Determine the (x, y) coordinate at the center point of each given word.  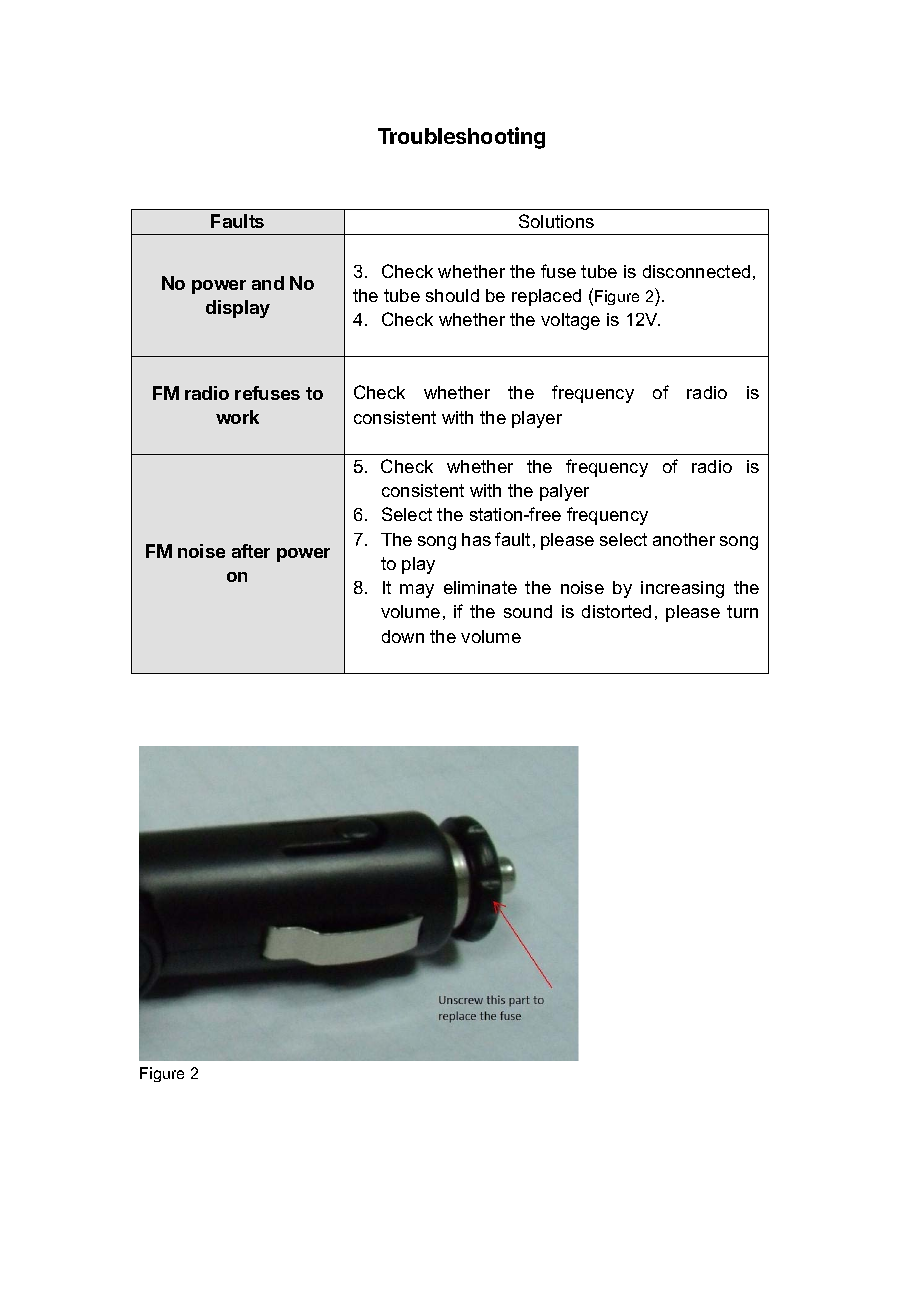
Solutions (556, 221)
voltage (570, 321)
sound (528, 611)
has (476, 539)
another (684, 539)
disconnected (696, 271)
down (403, 636)
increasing (682, 589)
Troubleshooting (461, 138)
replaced (546, 297)
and (268, 283)
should (452, 295)
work (237, 417)
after (251, 551)
